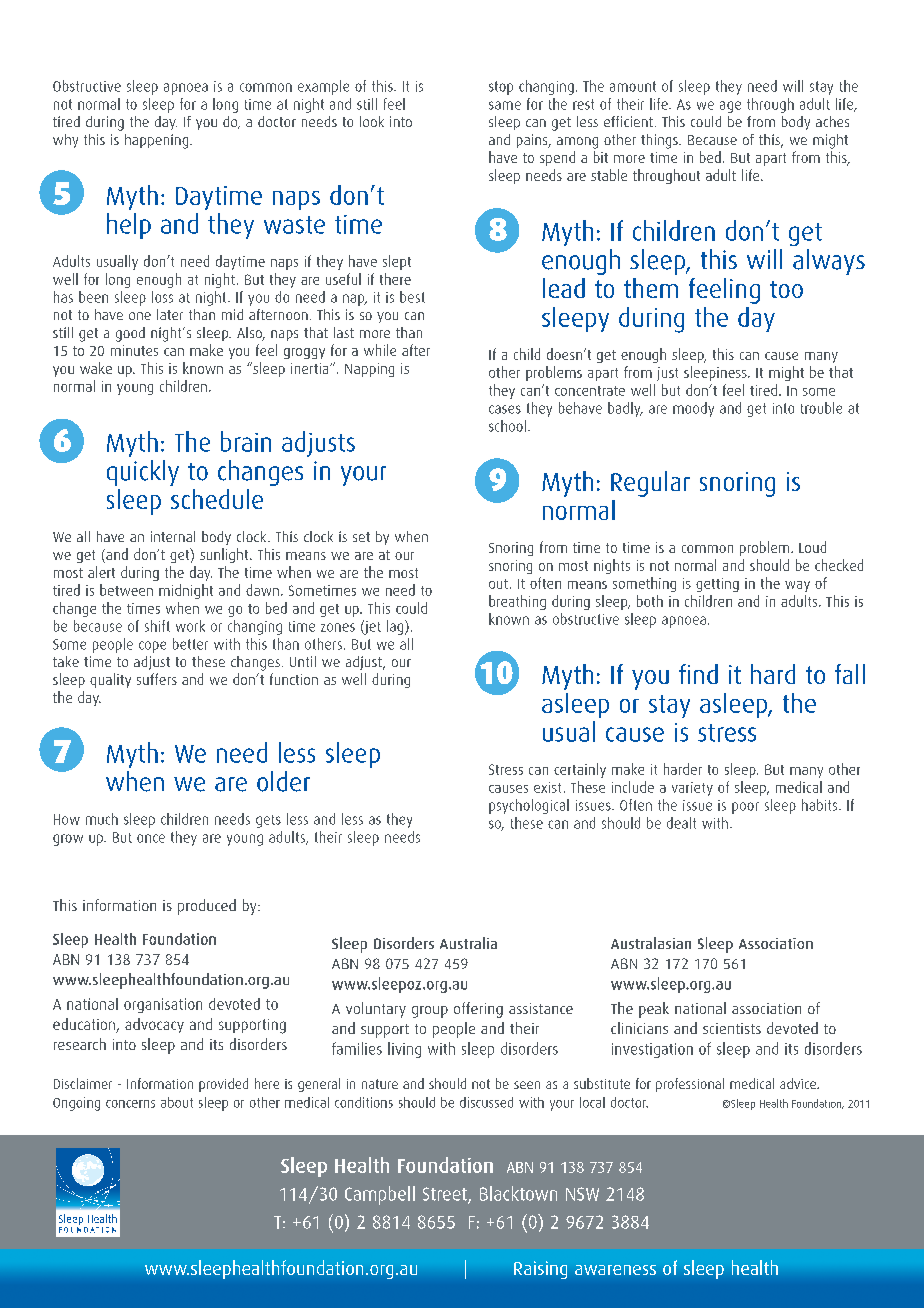 The height and width of the screenshot is (1308, 924). Describe the element at coordinates (396, 627) in the screenshot. I see `lag` at that location.
